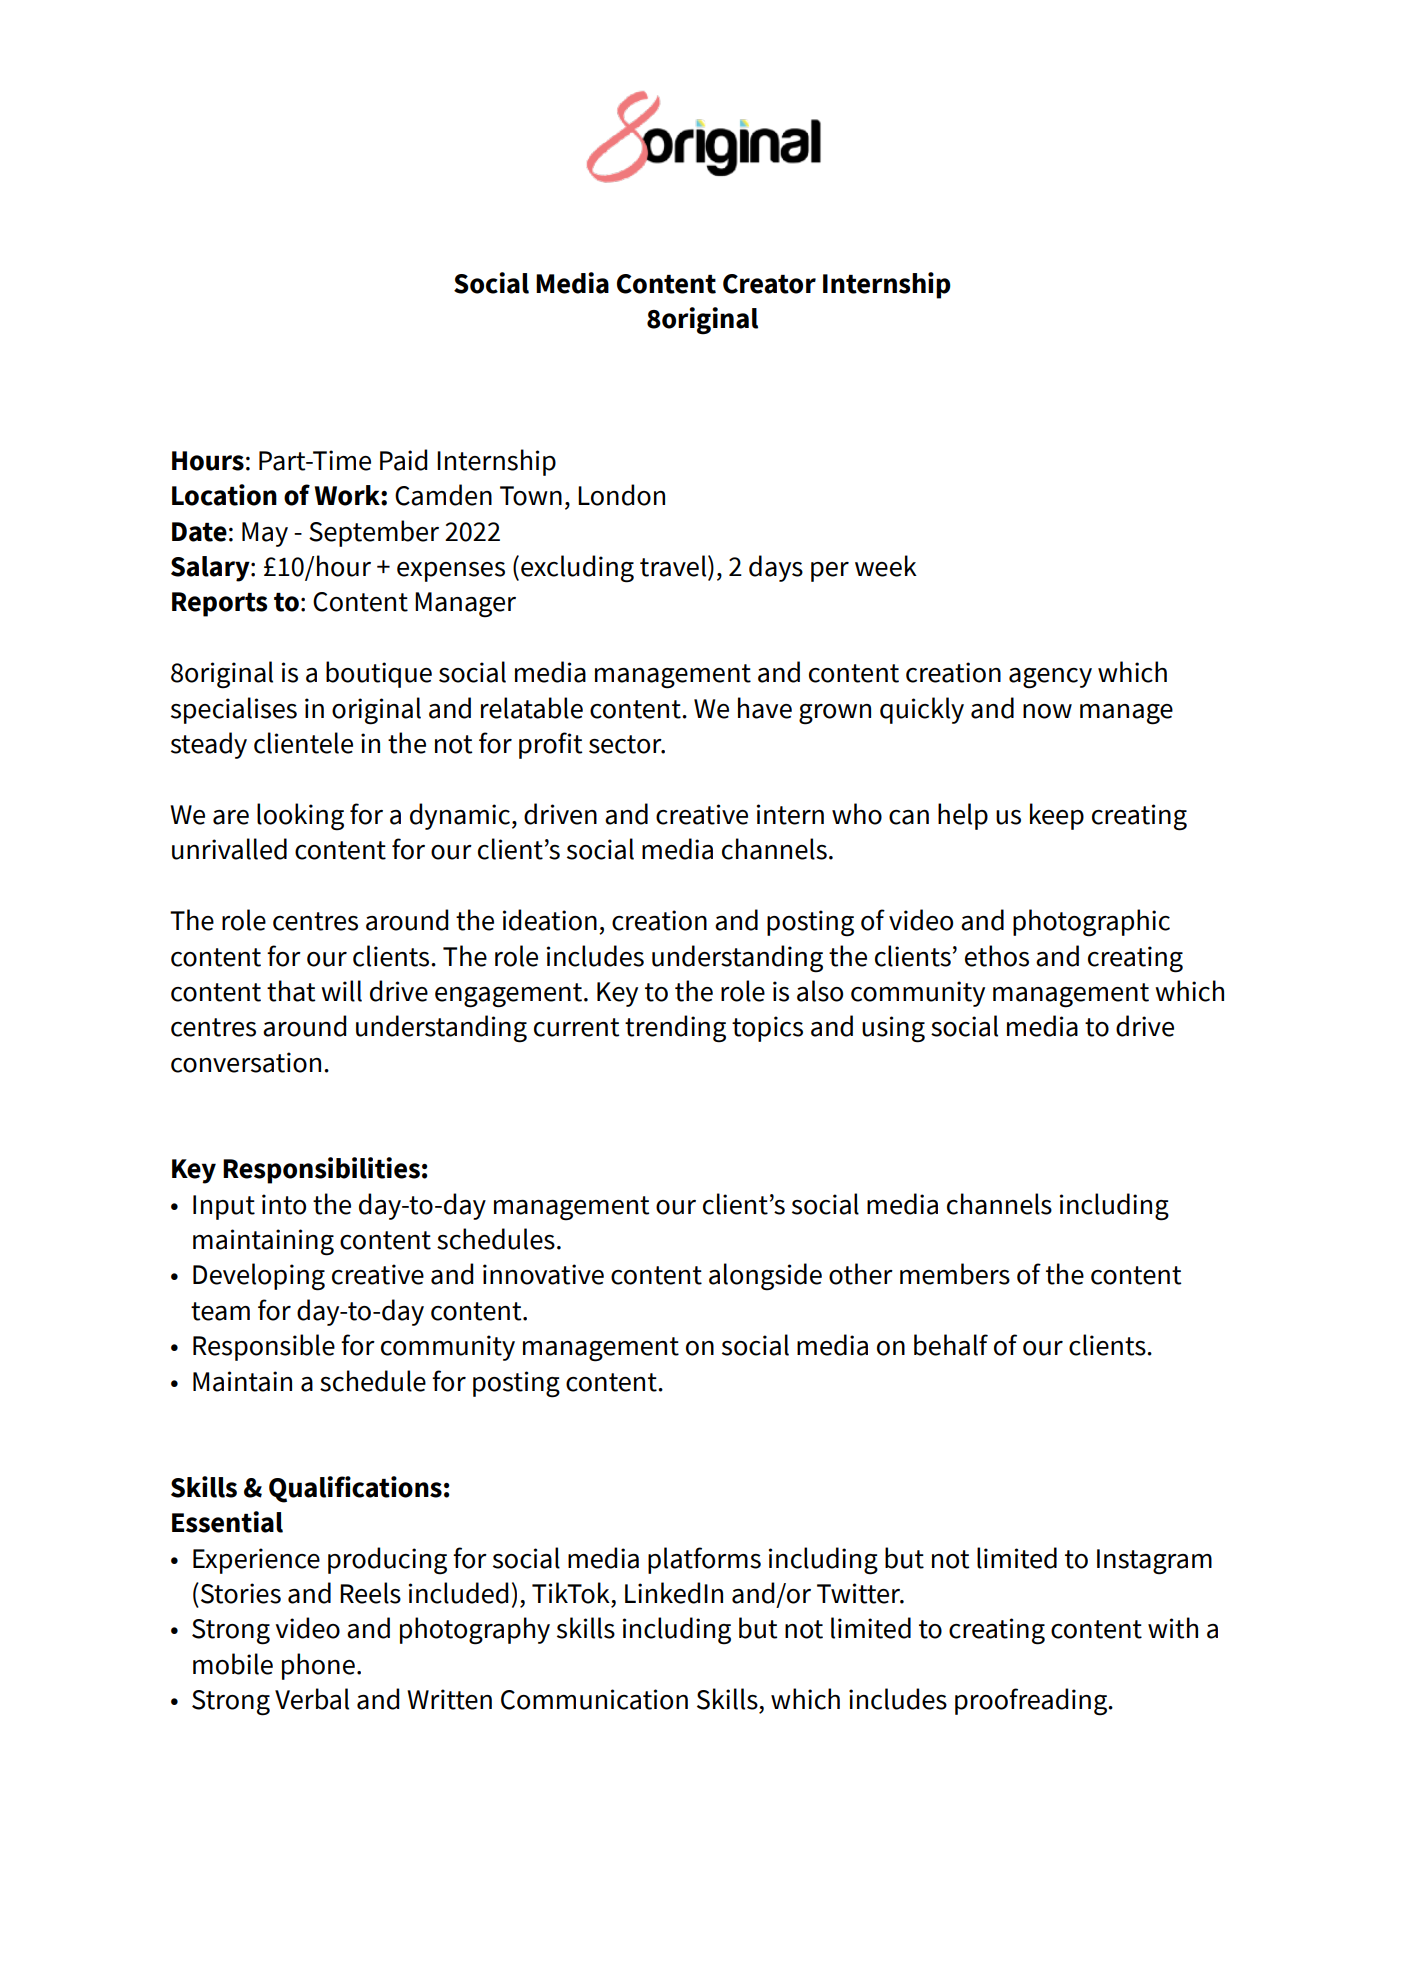 This screenshot has height=1988, width=1405. What do you see at coordinates (318, 1666) in the screenshot?
I see `phone` at bounding box center [318, 1666].
